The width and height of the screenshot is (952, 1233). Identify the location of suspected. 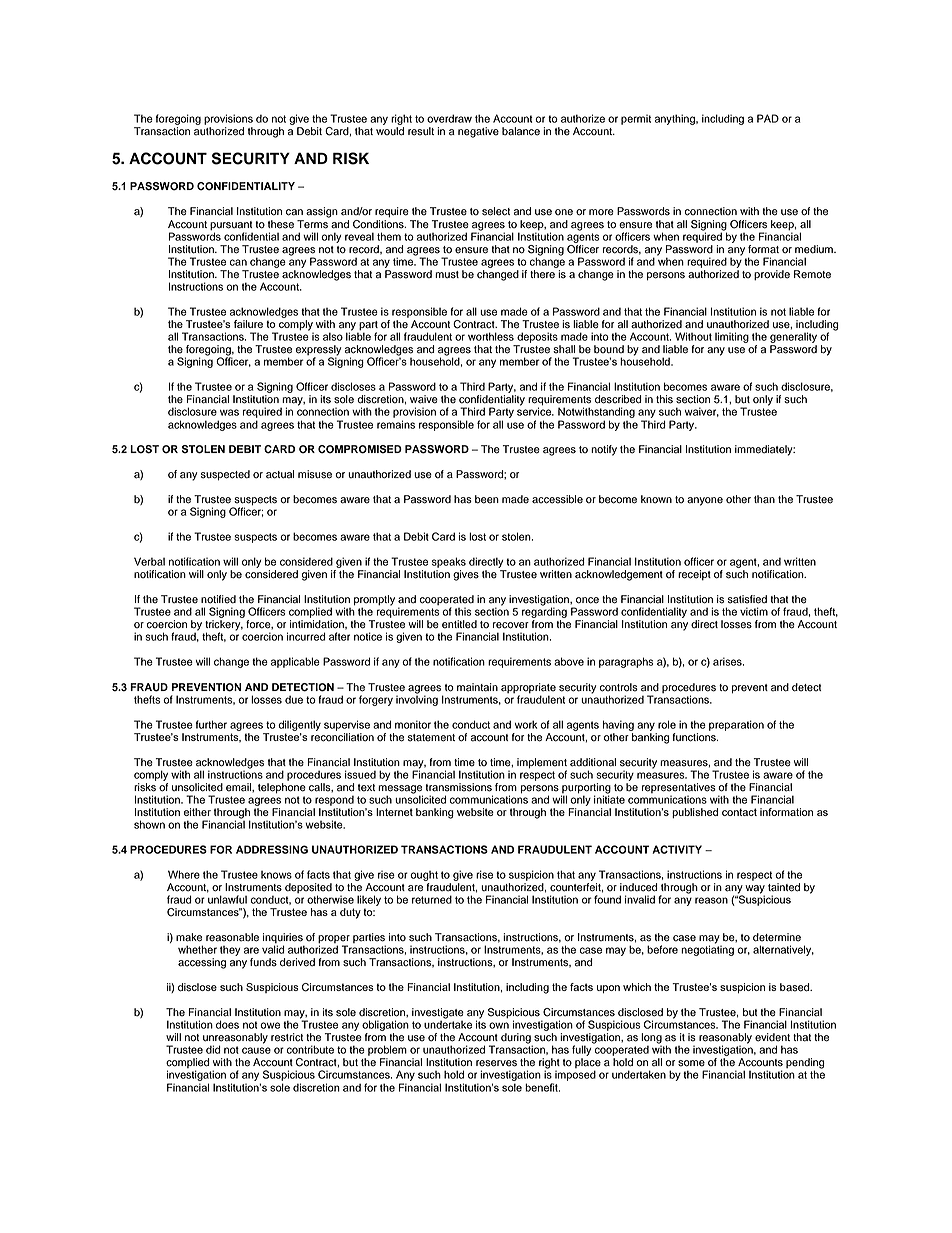
(225, 475).
